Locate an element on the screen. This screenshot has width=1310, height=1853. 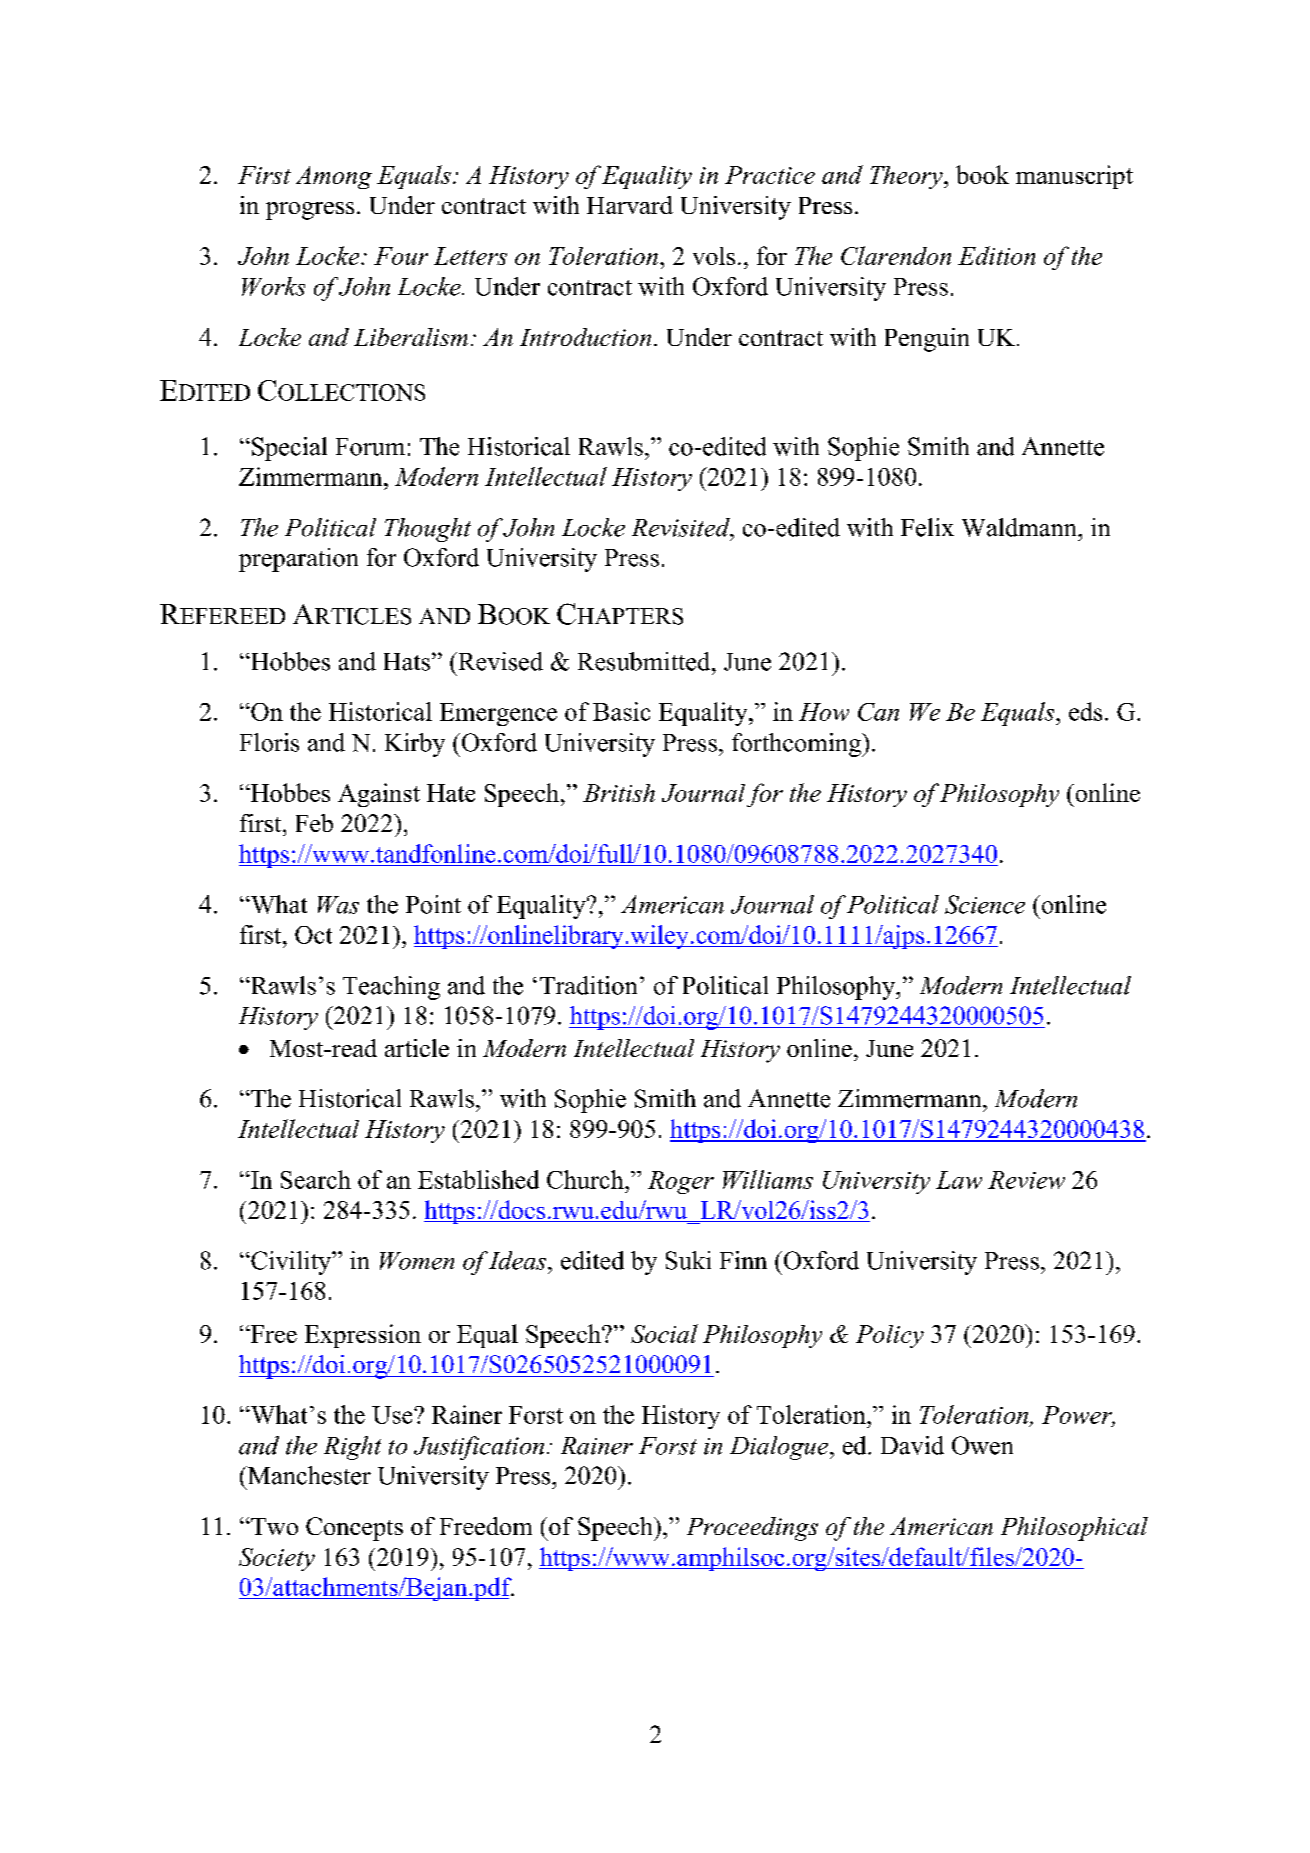
Concepts is located at coordinates (354, 1529).
